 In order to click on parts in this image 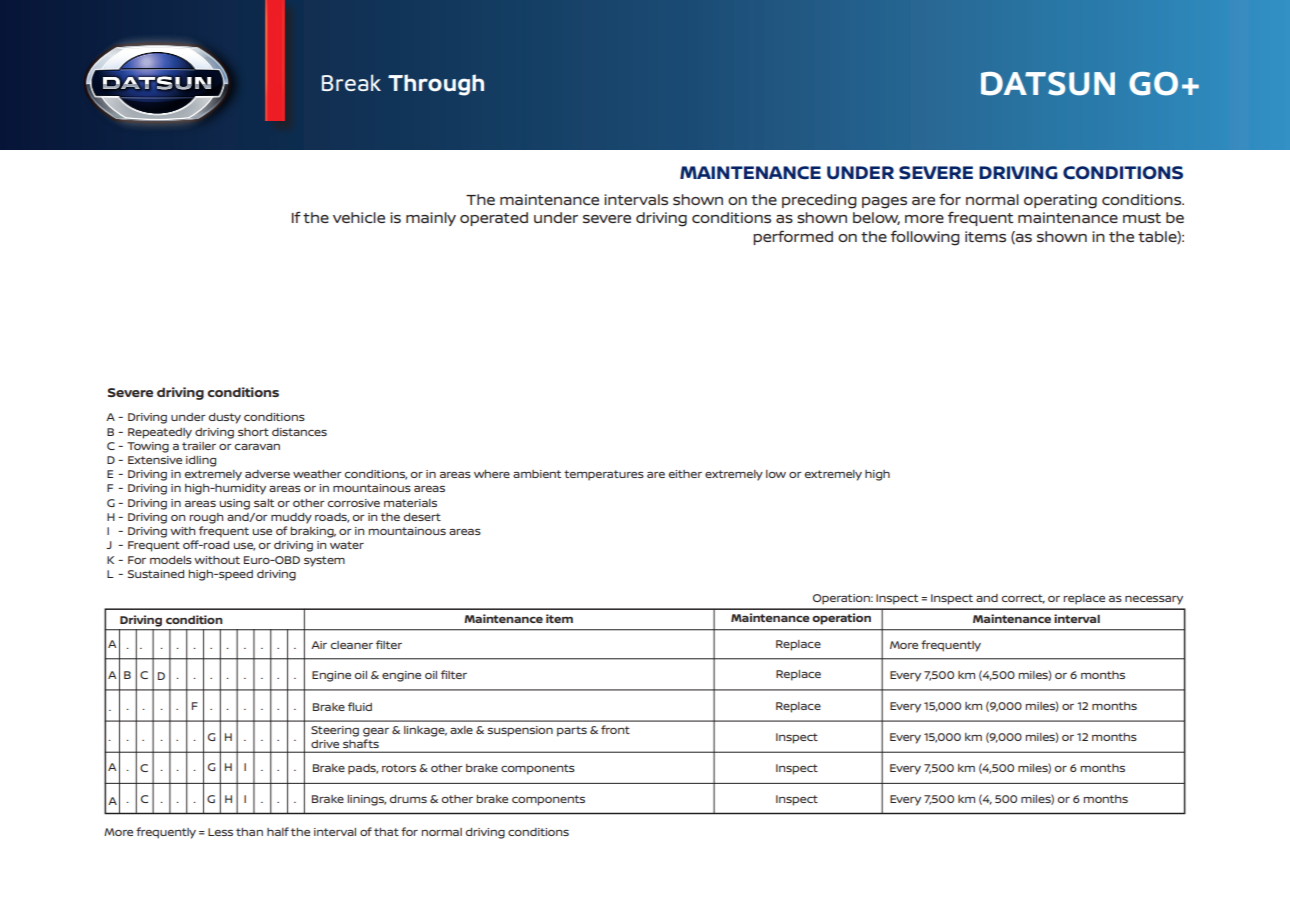, I will do `click(572, 731)`.
